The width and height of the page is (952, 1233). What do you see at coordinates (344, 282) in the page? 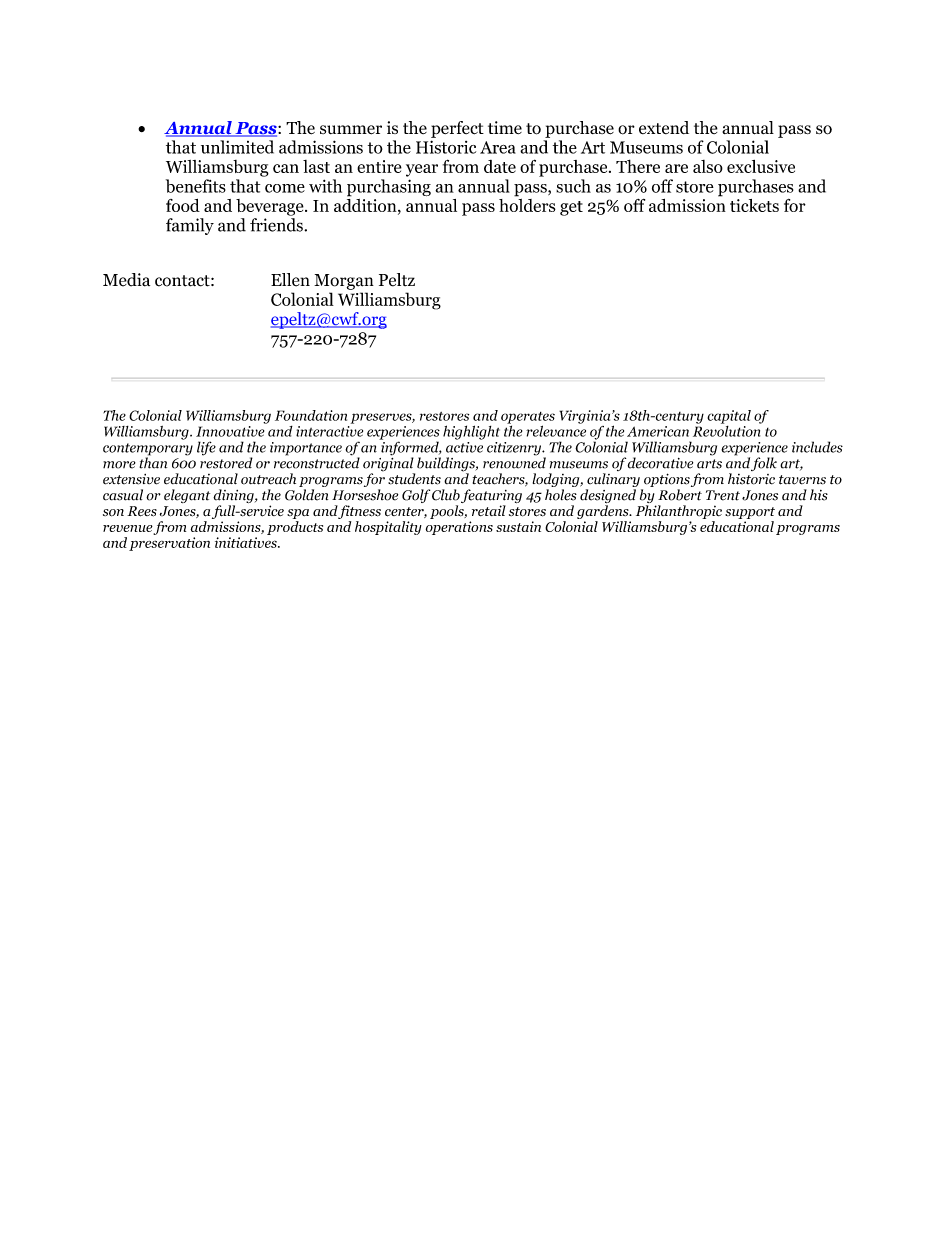
I see `Morgan` at bounding box center [344, 282].
